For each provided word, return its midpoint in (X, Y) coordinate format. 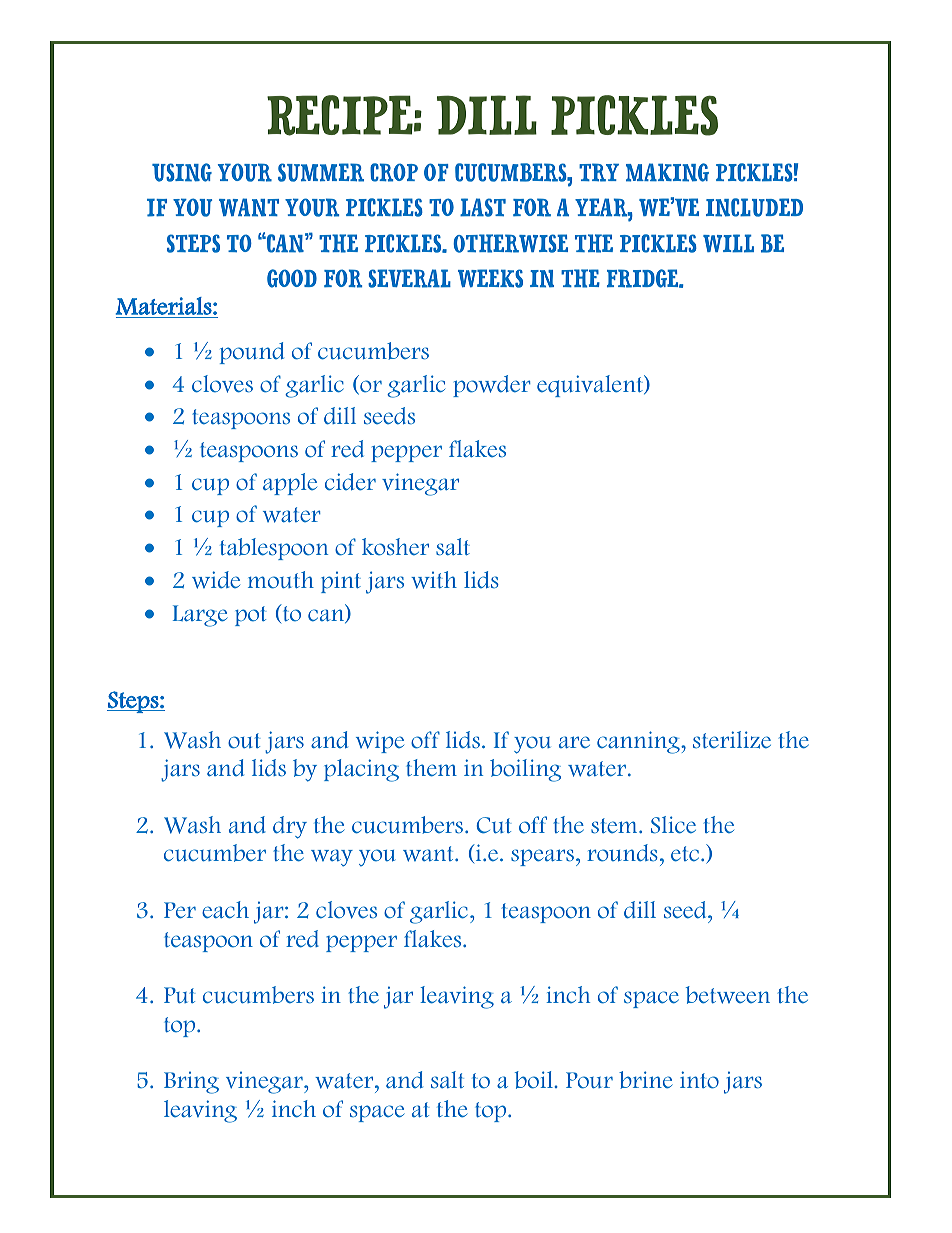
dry (290, 827)
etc (685, 854)
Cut (494, 825)
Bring (191, 1082)
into (699, 1080)
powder (491, 386)
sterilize (732, 740)
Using (182, 172)
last (483, 207)
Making (667, 172)
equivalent (591, 386)
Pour (589, 1080)
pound (252, 353)
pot (250, 616)
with (434, 580)
